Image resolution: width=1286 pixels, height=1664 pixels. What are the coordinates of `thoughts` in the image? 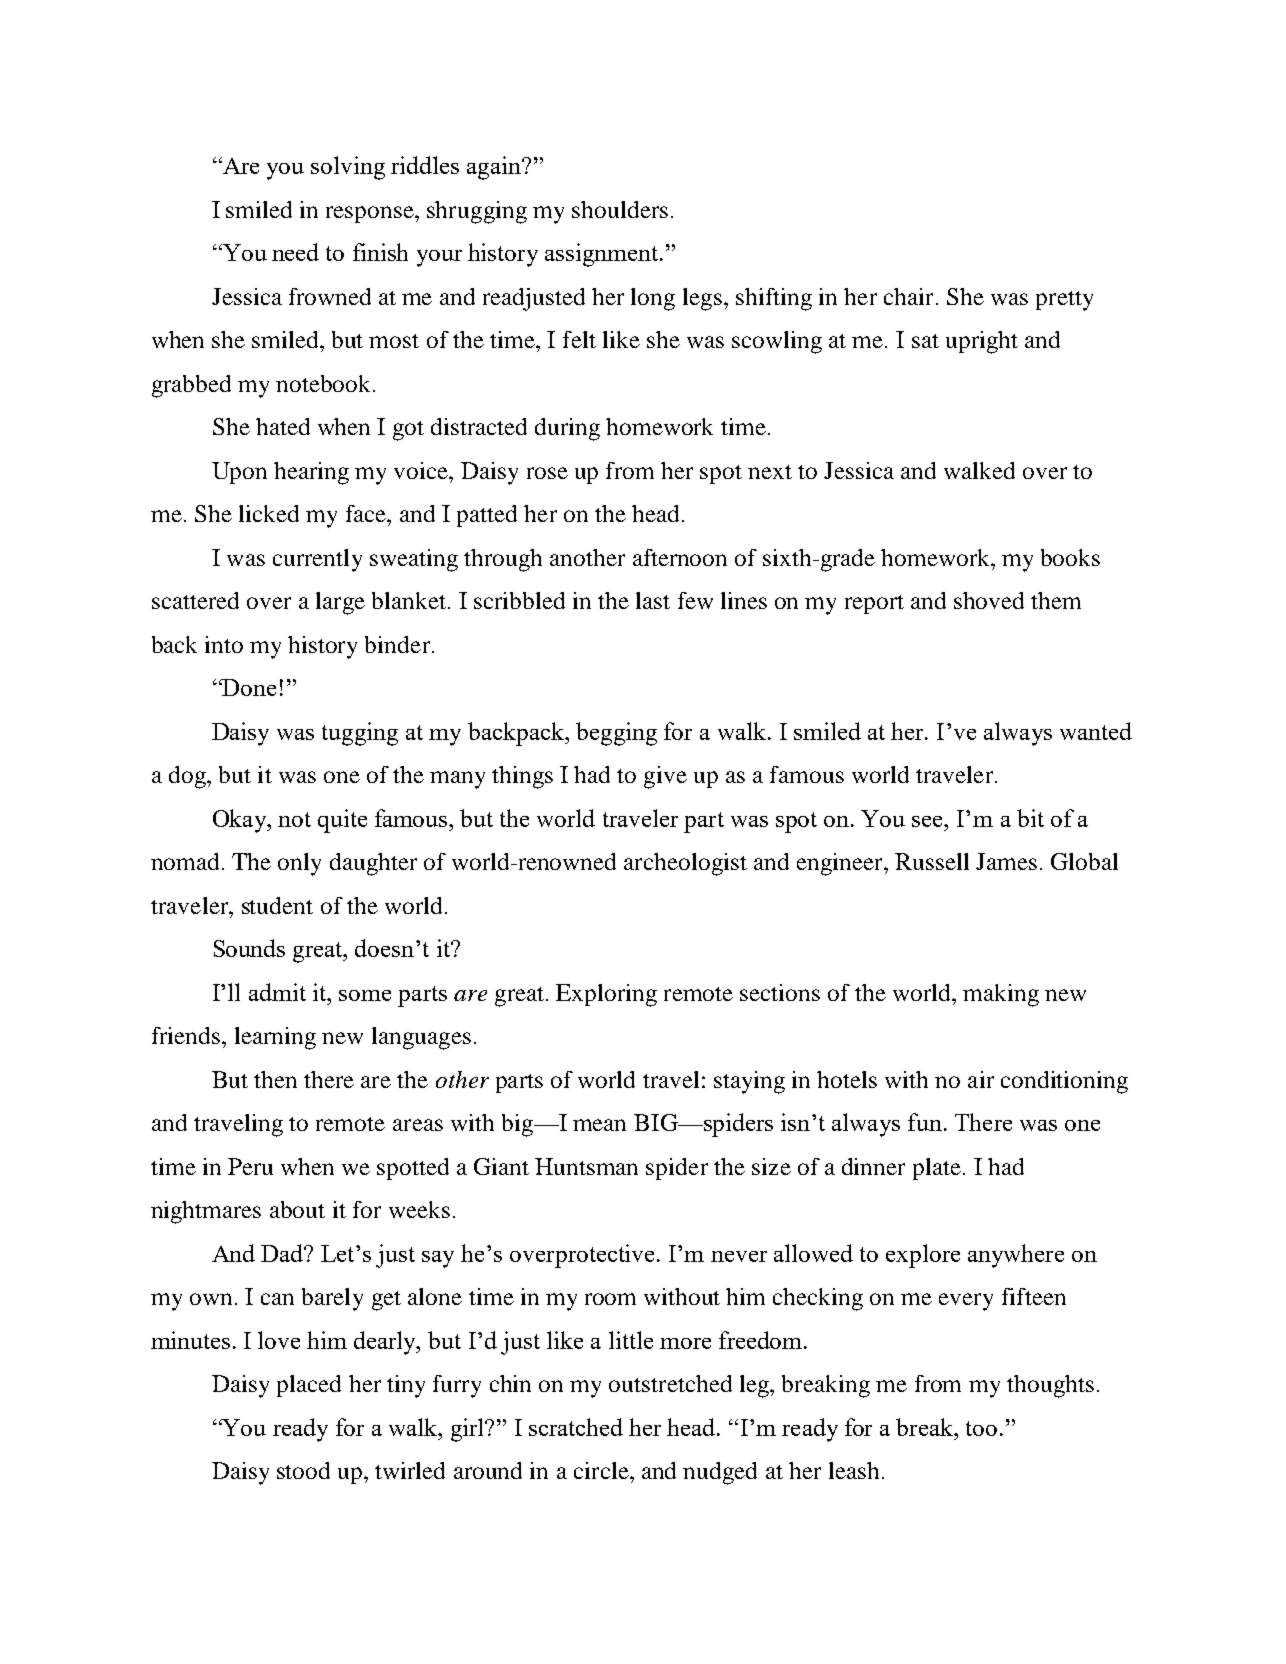 It's located at (1050, 1386).
